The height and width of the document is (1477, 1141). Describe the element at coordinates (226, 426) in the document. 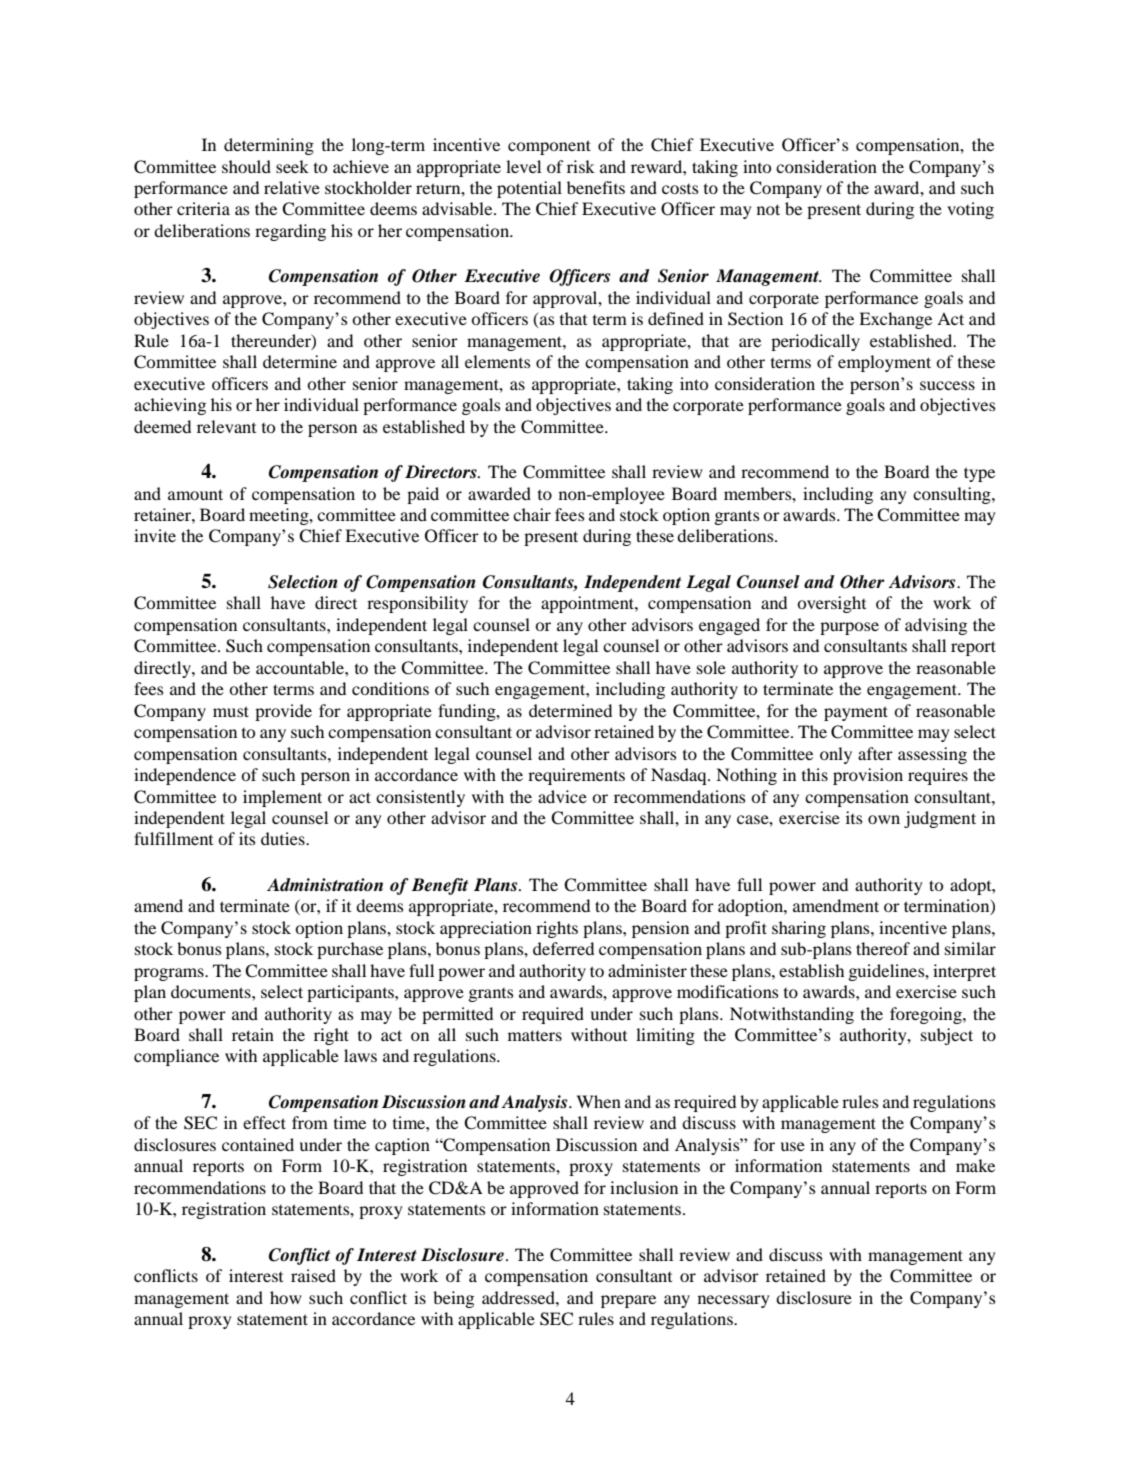

I see `relevant` at that location.
